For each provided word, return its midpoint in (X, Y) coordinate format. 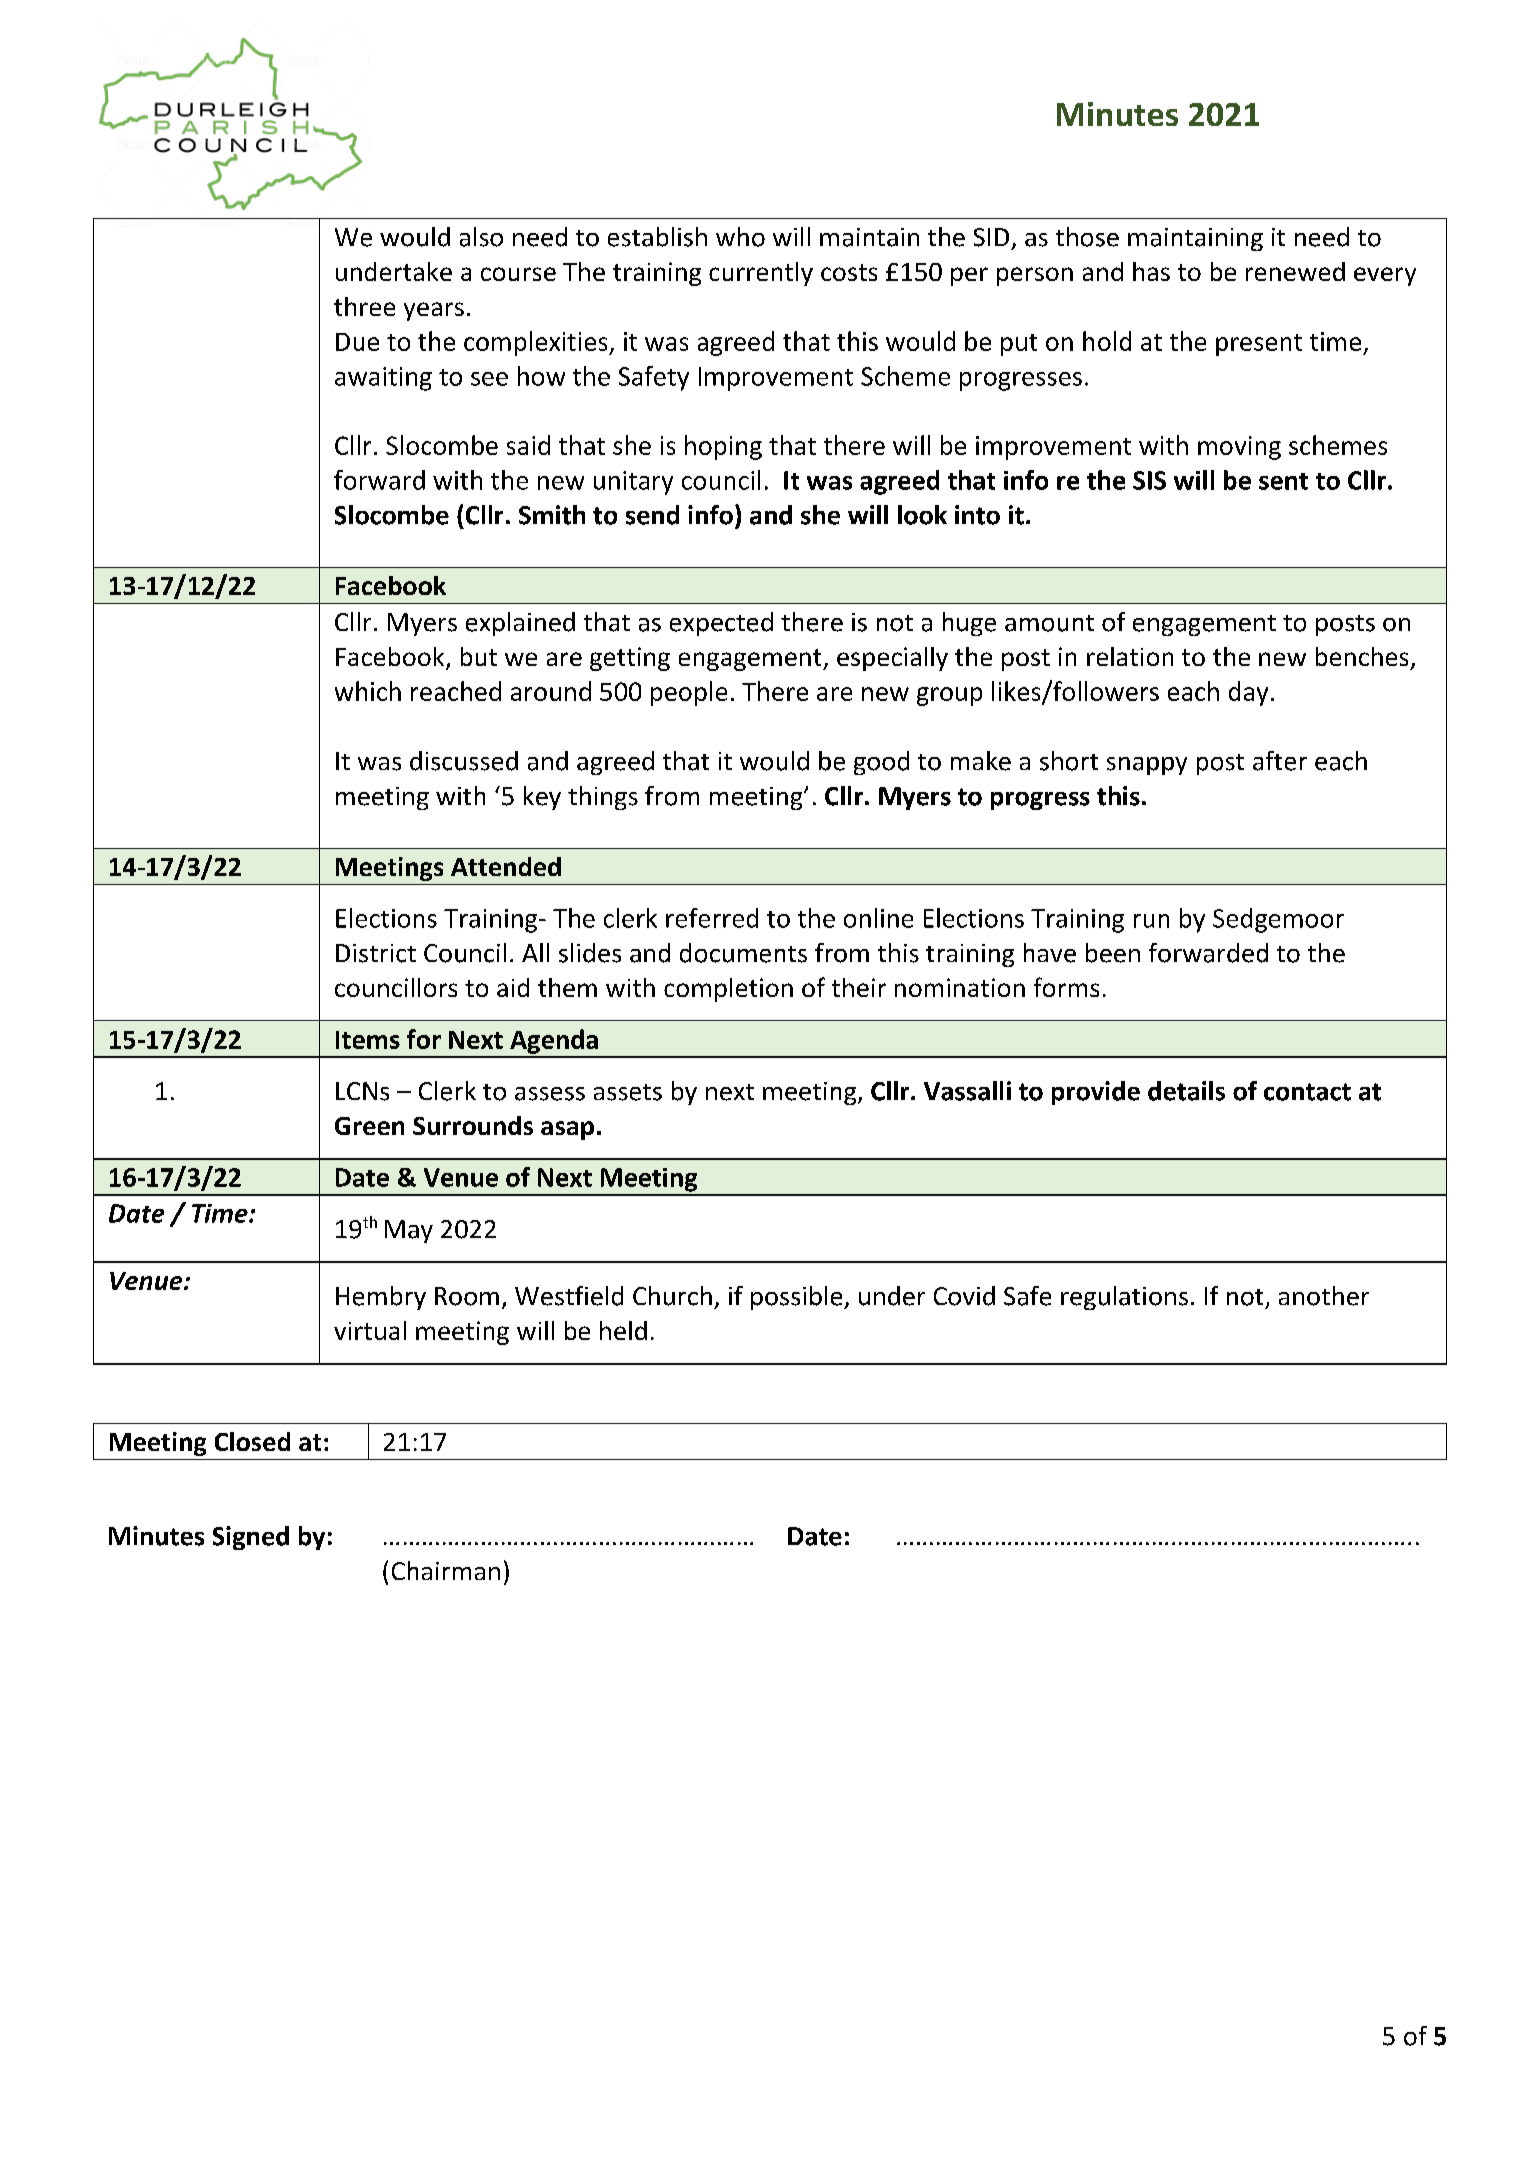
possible (798, 1298)
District (376, 953)
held (623, 1330)
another (1324, 1296)
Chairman (446, 1570)
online (878, 918)
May (409, 1231)
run (1151, 921)
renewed (1295, 271)
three (364, 306)
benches (1362, 656)
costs (849, 272)
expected (721, 624)
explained (520, 624)
